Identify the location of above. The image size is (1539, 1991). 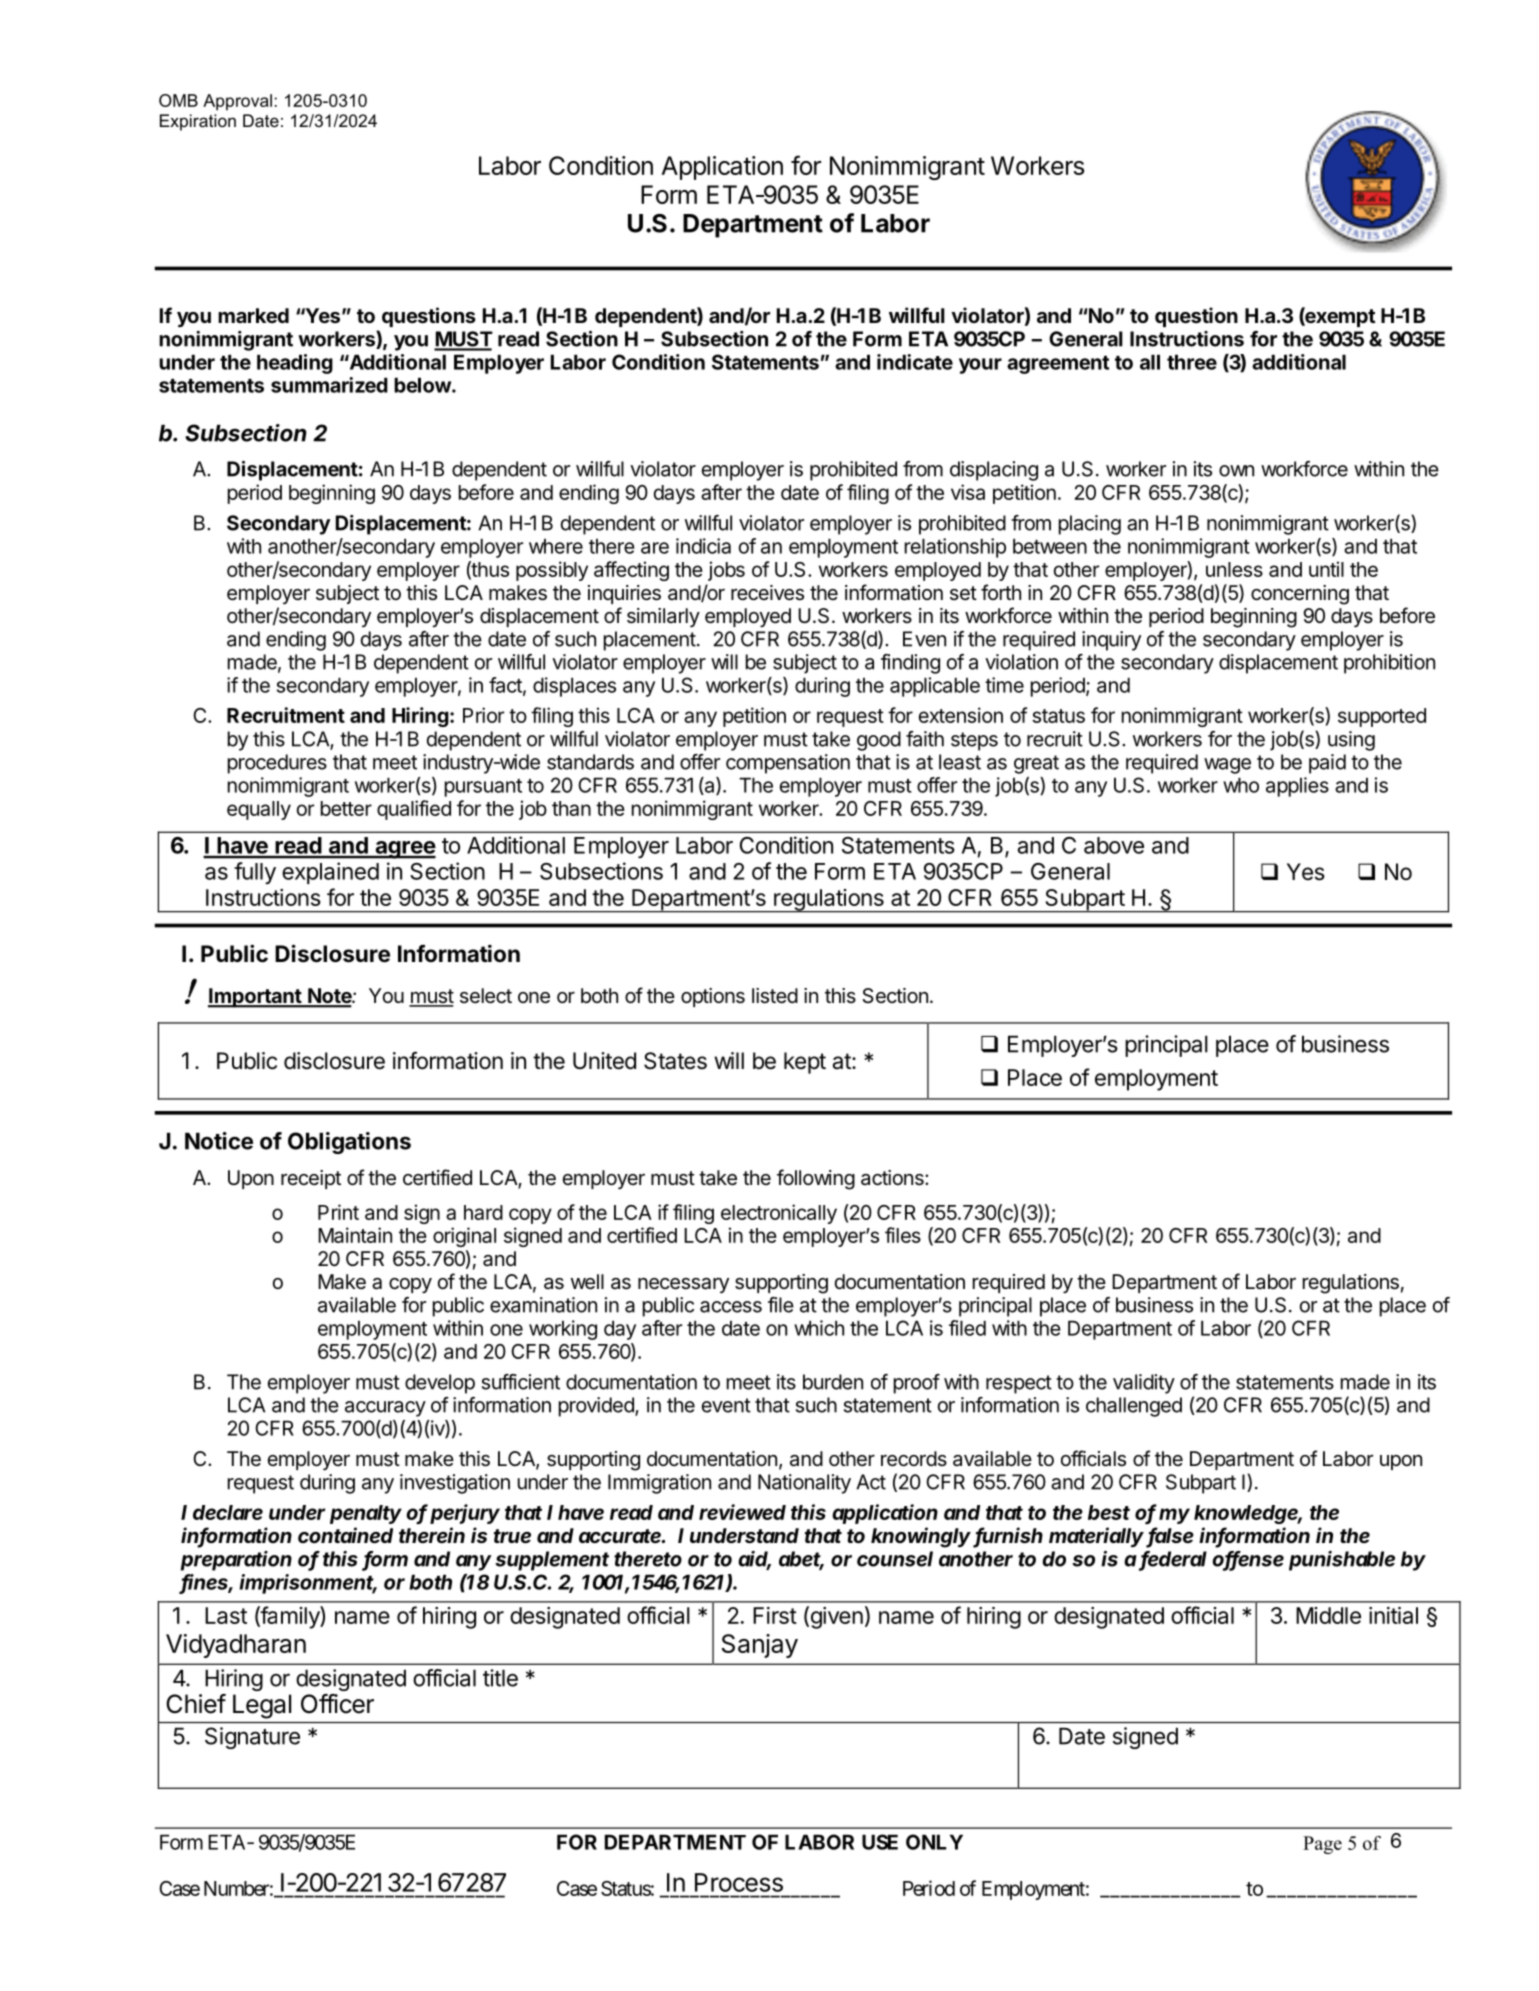
(1114, 845).
